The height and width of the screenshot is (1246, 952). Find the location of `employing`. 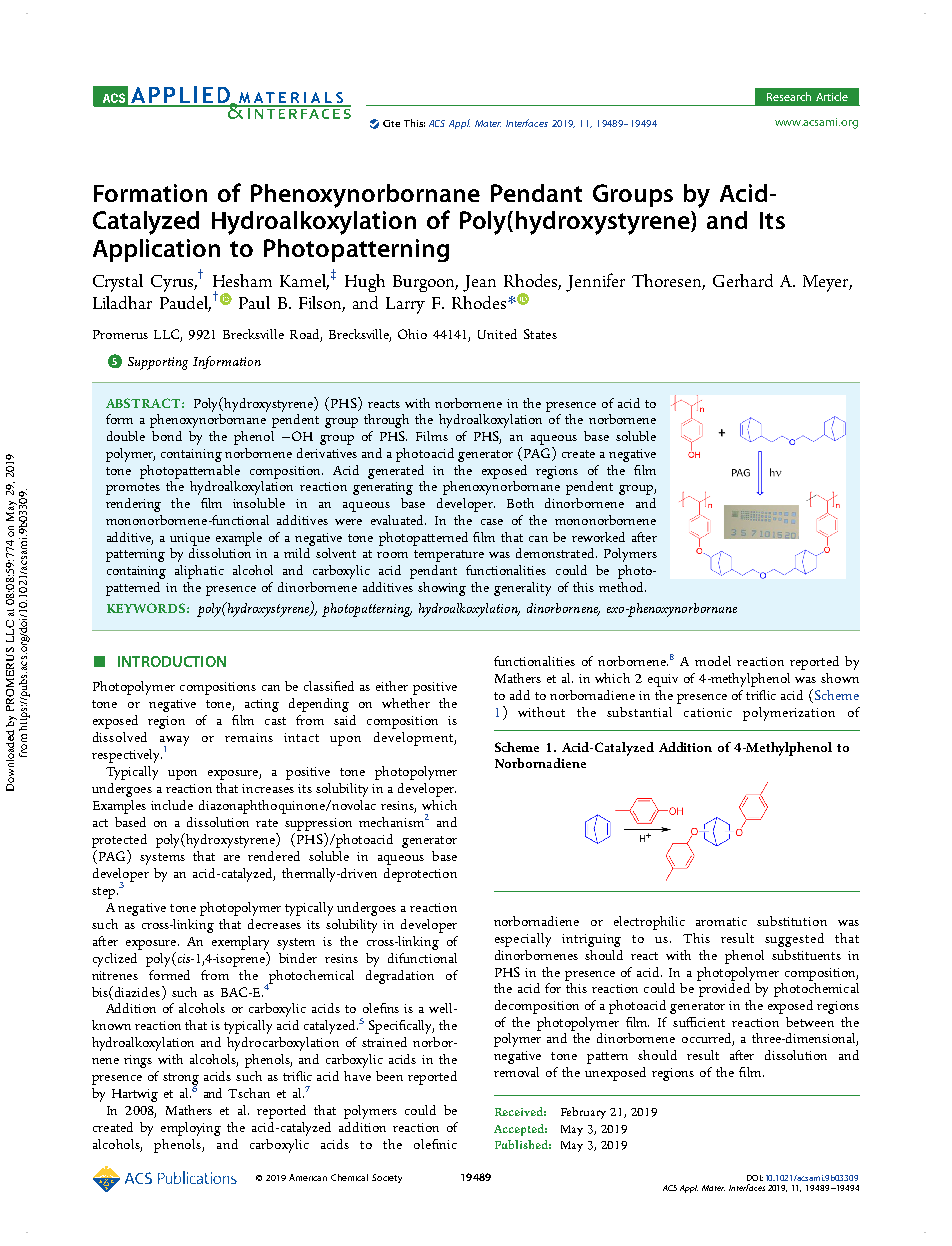

employing is located at coordinates (191, 1129).
